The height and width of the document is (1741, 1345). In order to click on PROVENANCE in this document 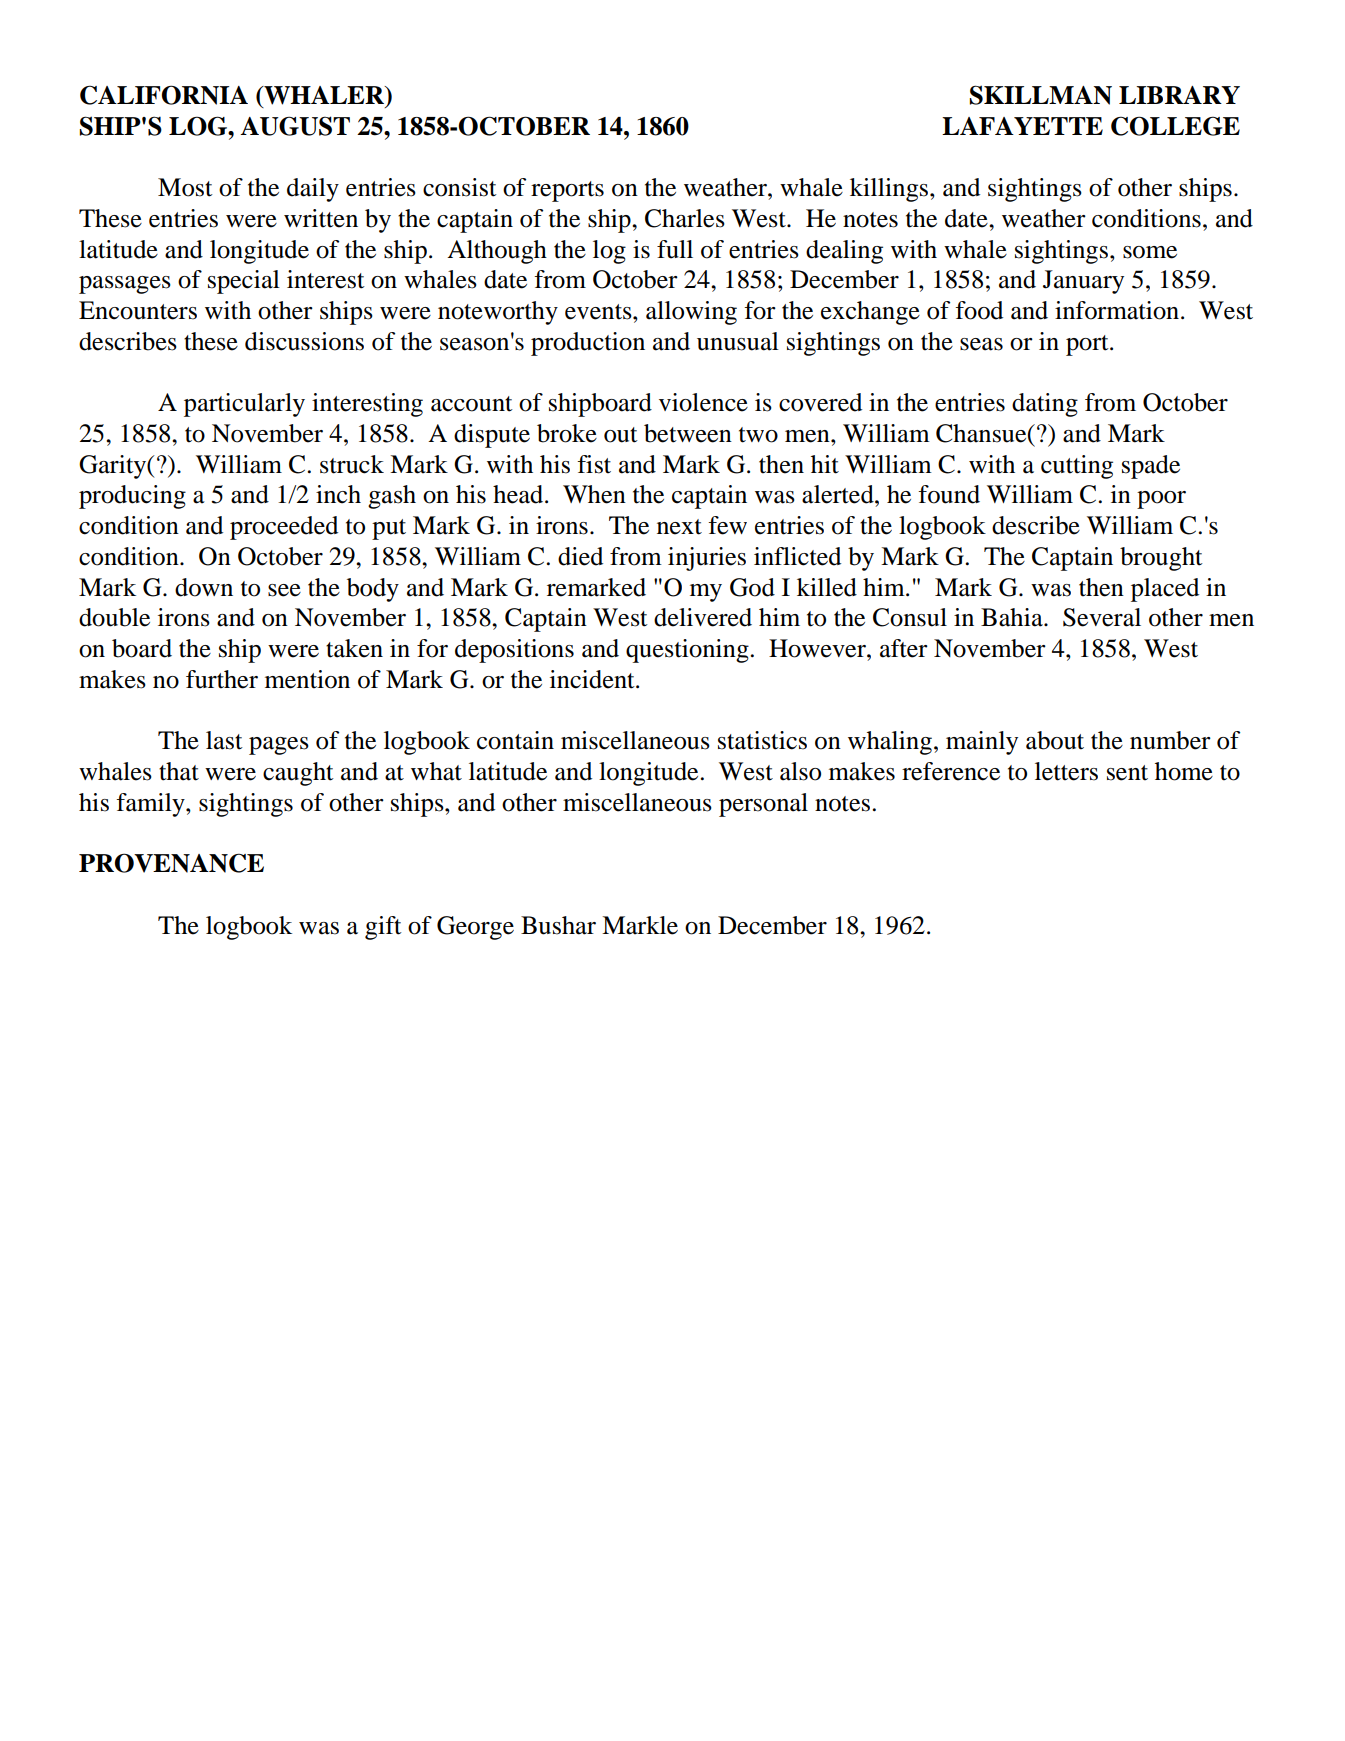, I will do `click(171, 863)`.
